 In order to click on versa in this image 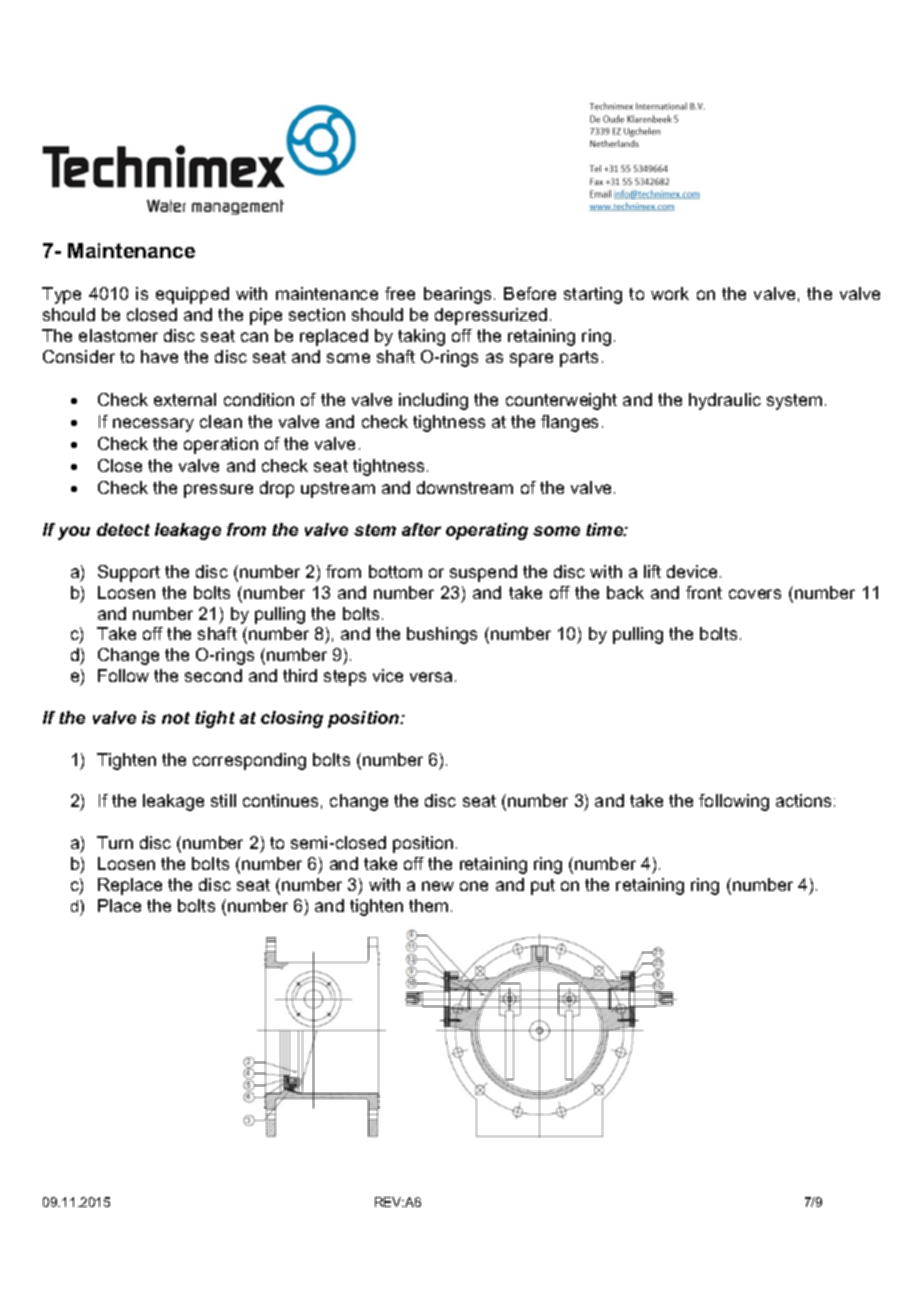, I will do `click(433, 677)`.
